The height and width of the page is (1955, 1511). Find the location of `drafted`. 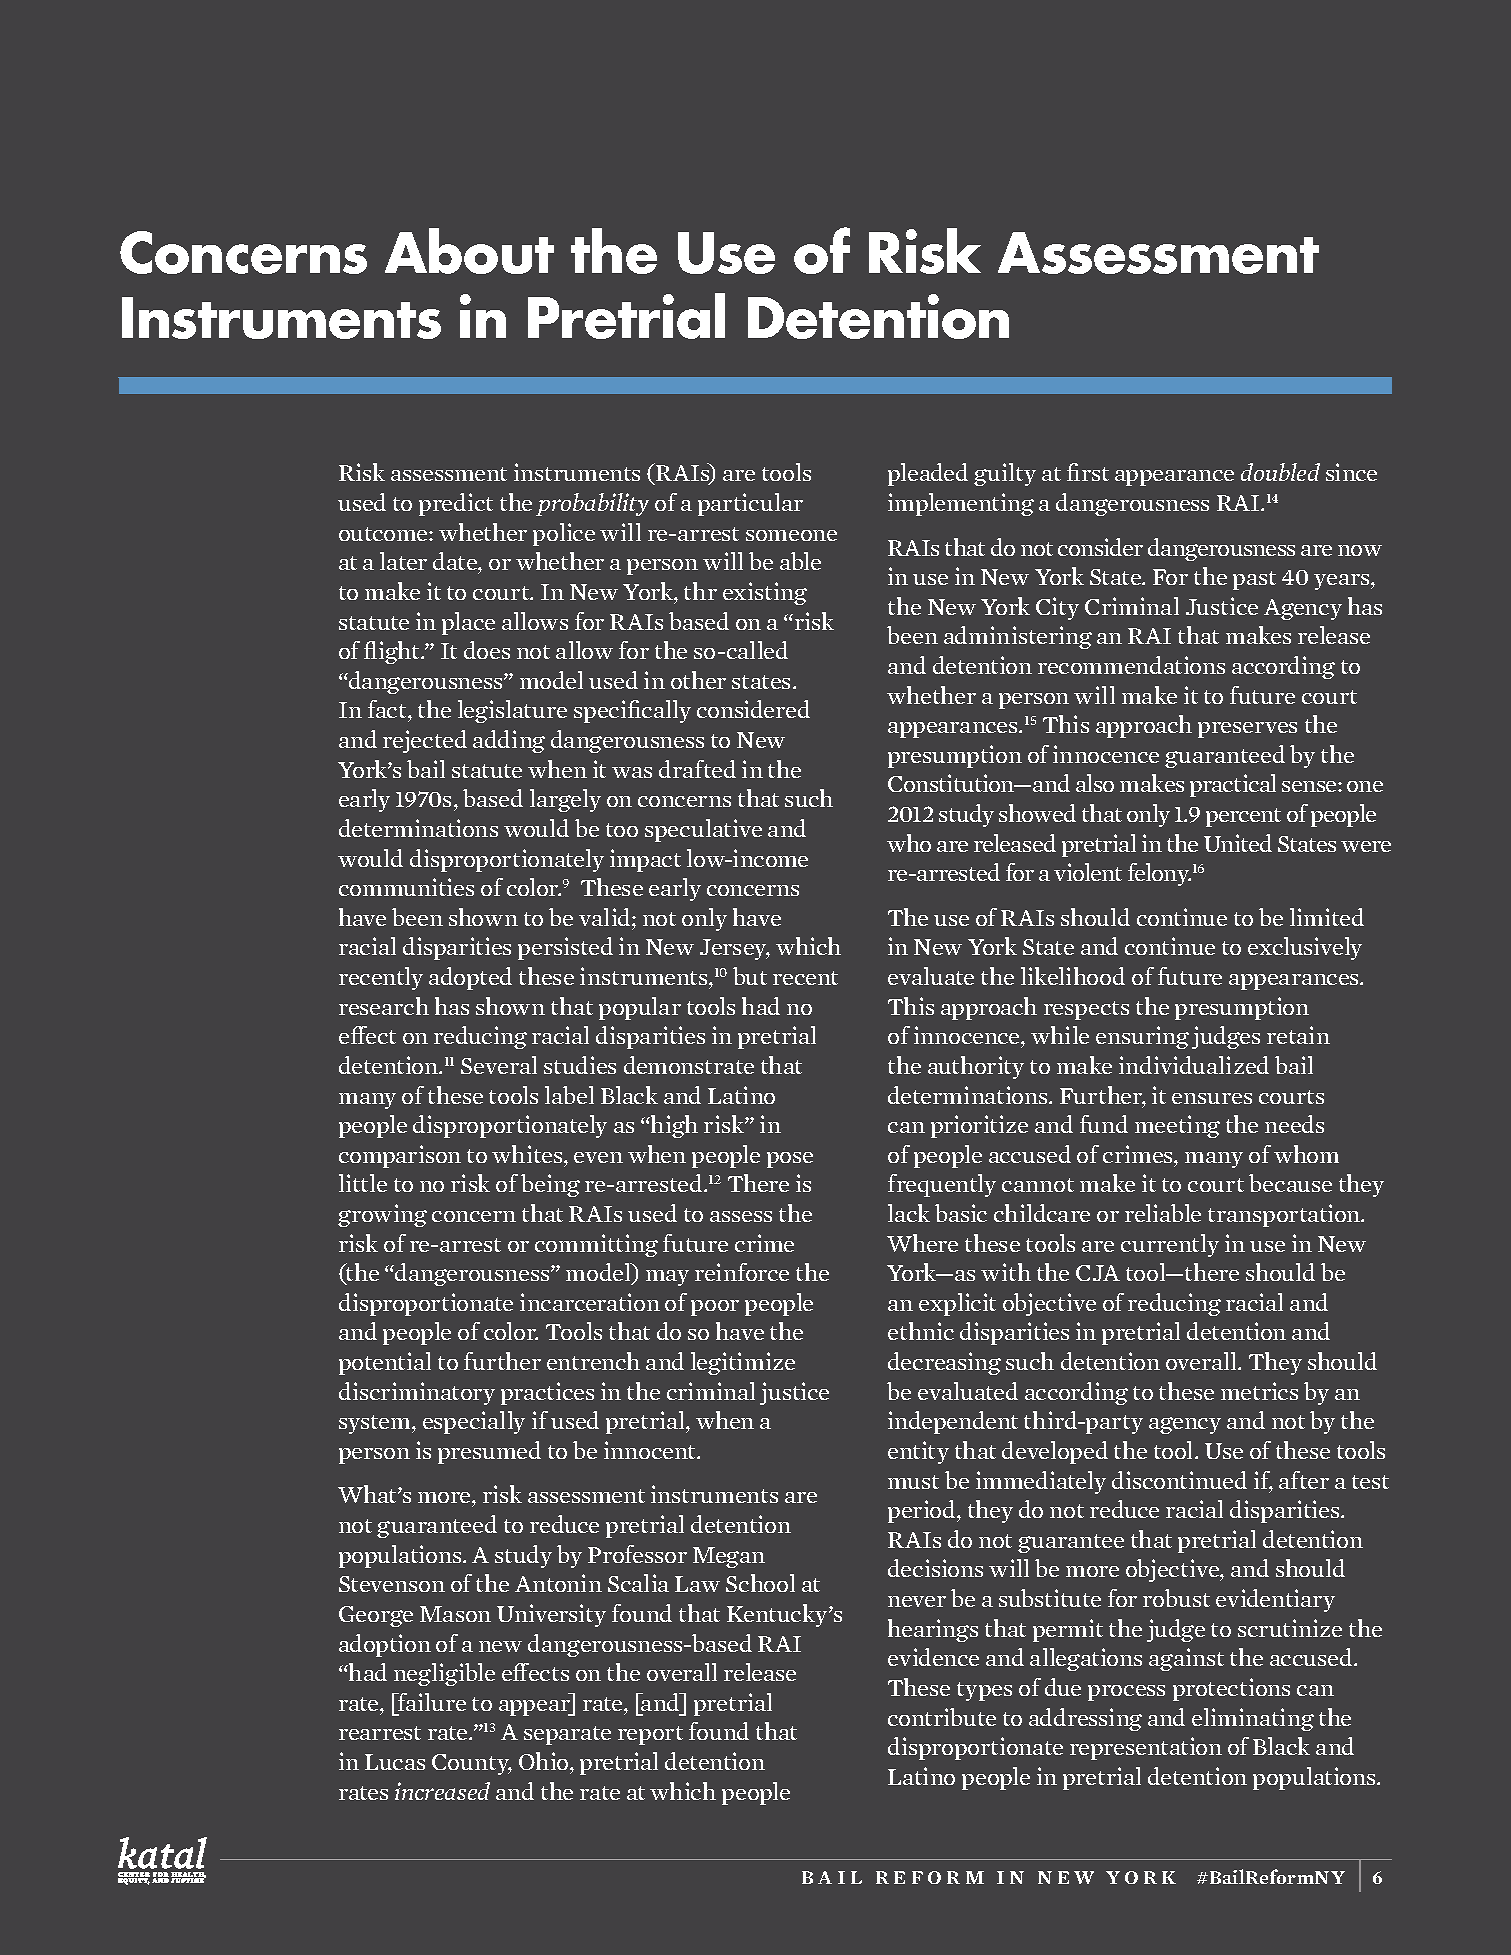

drafted is located at coordinates (697, 769).
